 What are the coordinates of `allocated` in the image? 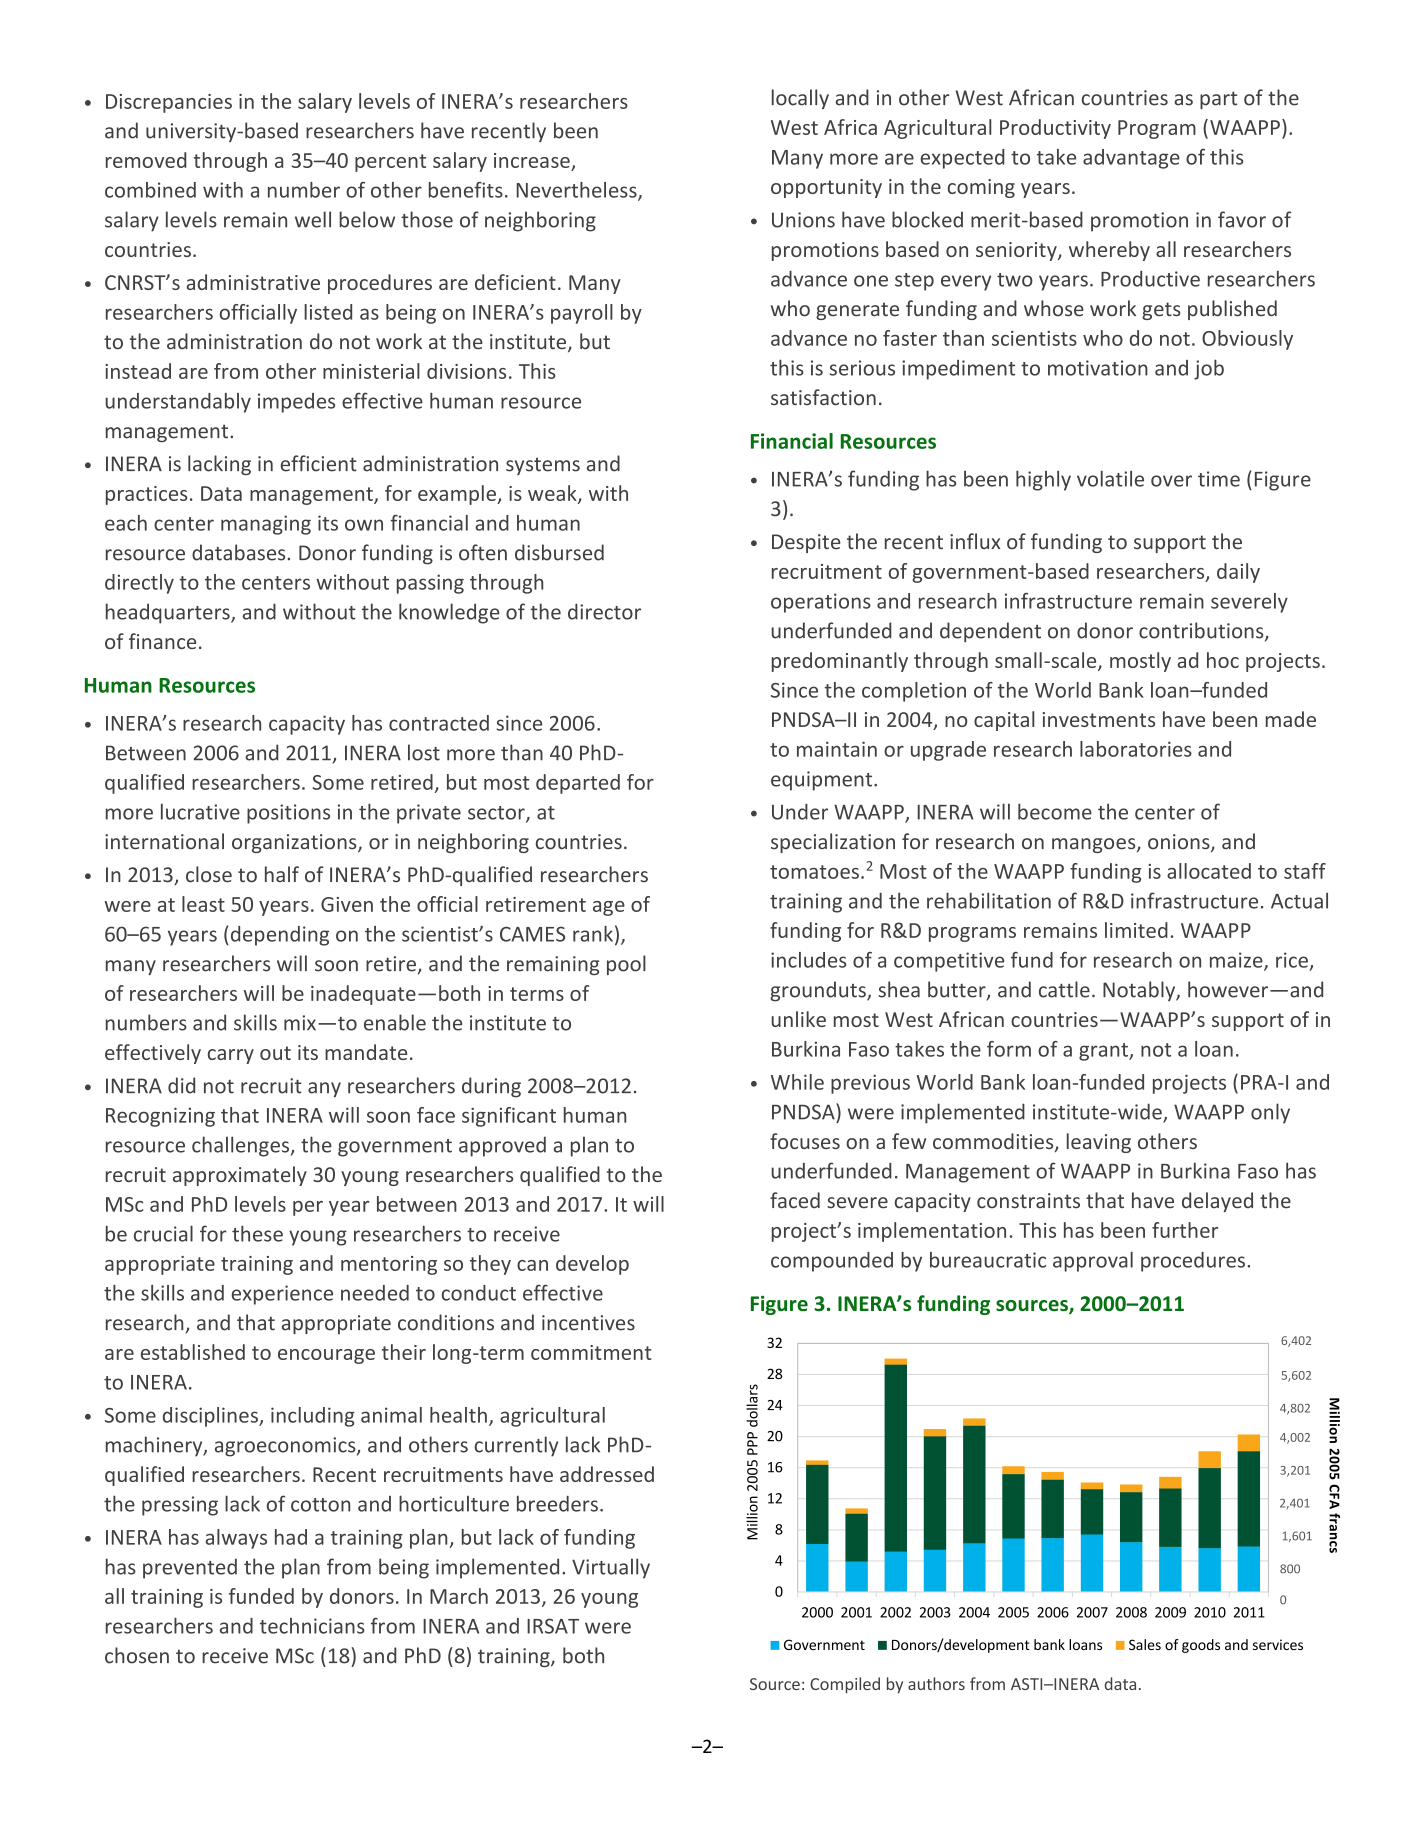 It's located at (1209, 871).
